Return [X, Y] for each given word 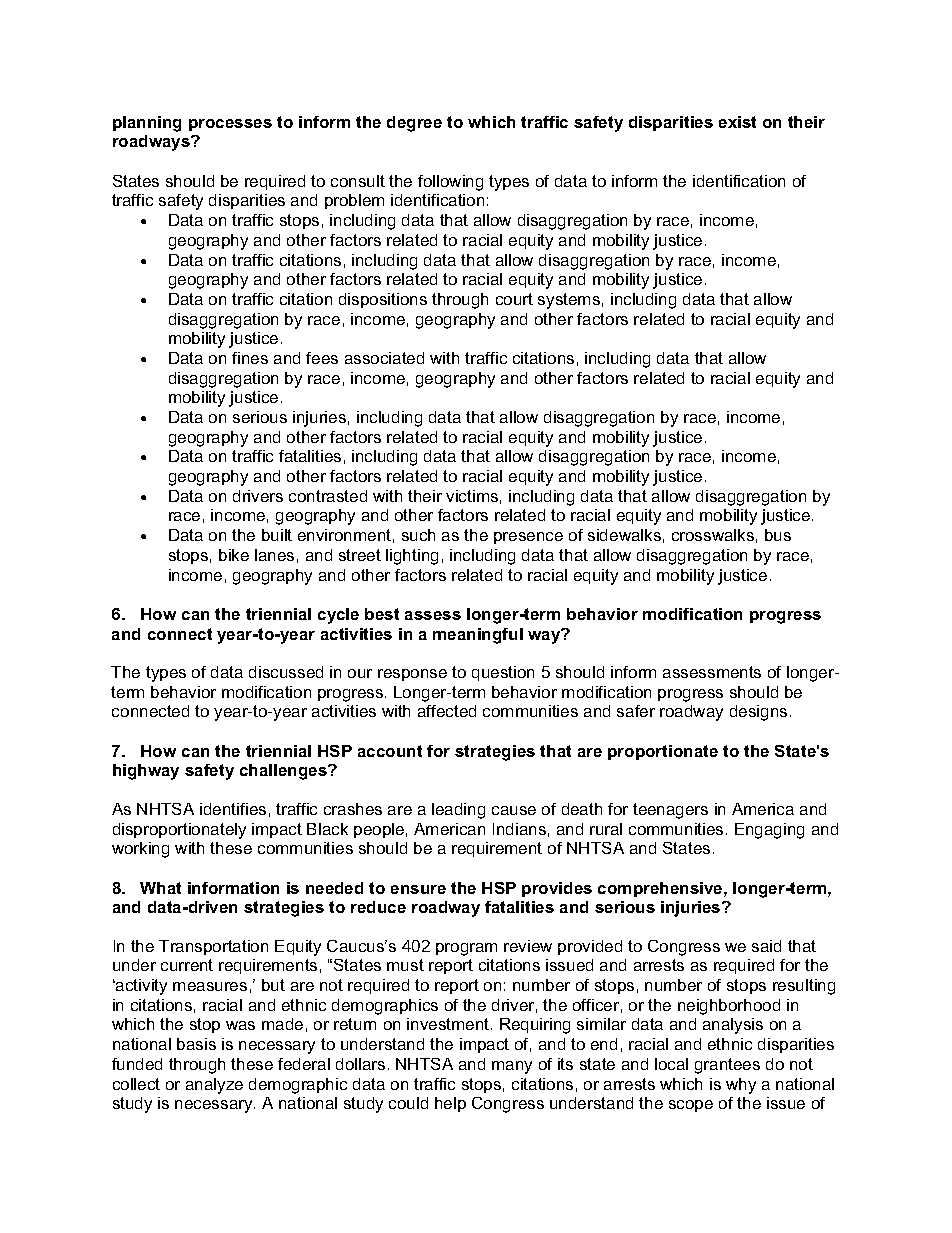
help [450, 1104]
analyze [214, 1086]
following [450, 183]
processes [230, 125]
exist [737, 122]
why [741, 1086]
